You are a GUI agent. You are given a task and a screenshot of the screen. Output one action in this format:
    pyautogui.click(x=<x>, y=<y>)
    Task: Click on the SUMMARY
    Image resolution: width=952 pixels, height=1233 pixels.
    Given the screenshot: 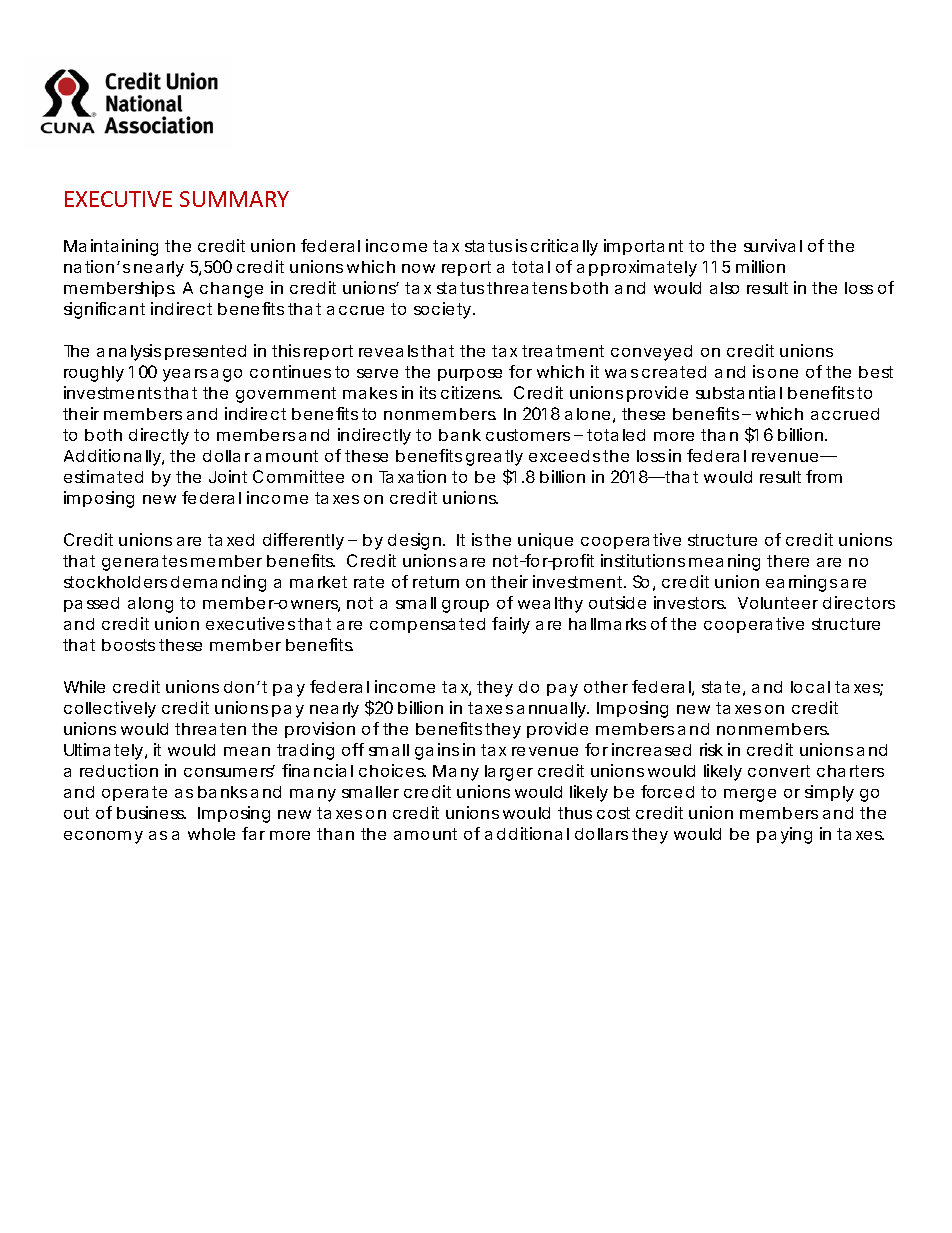 What is the action you would take?
    pyautogui.click(x=234, y=199)
